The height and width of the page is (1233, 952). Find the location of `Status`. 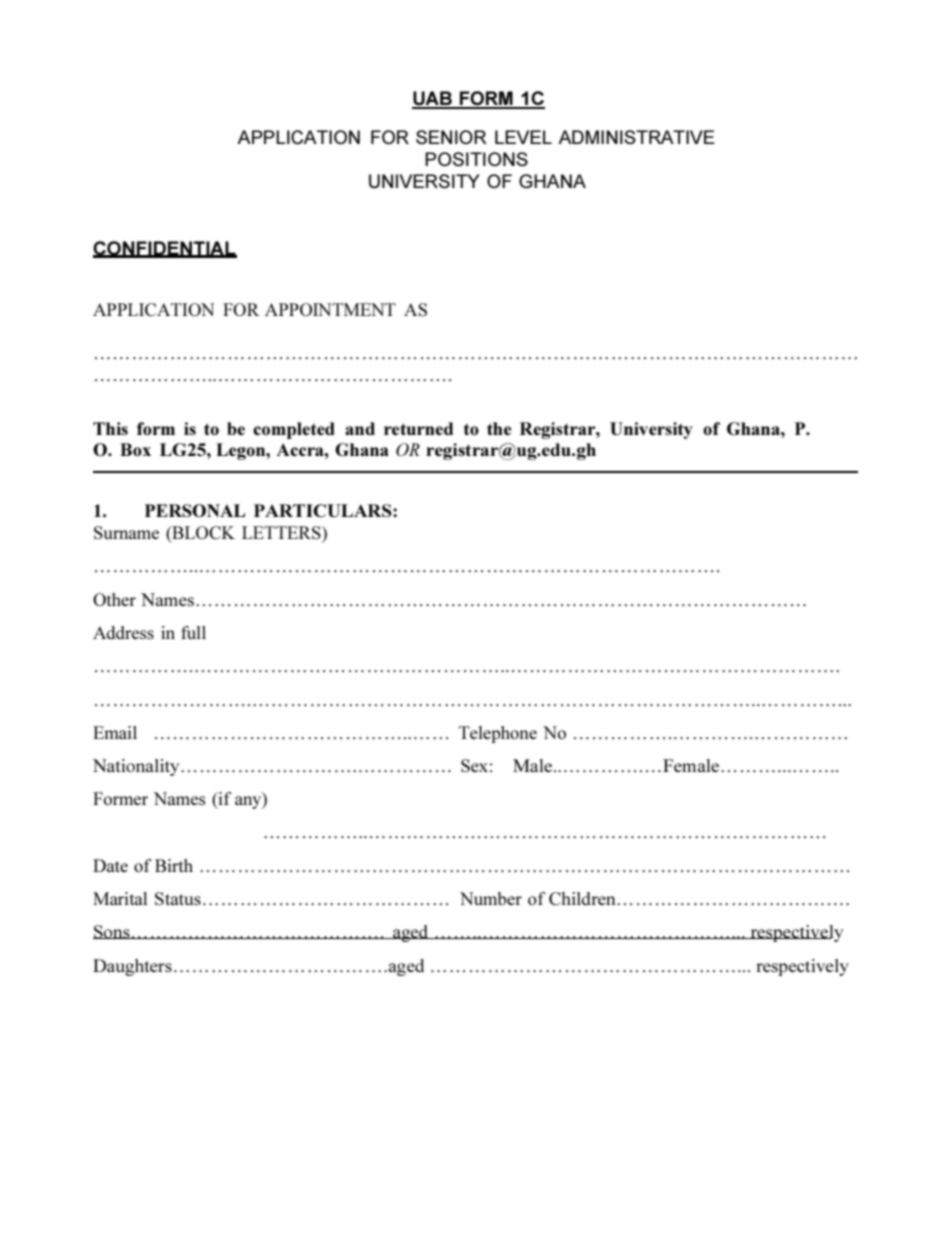

Status is located at coordinates (178, 898).
